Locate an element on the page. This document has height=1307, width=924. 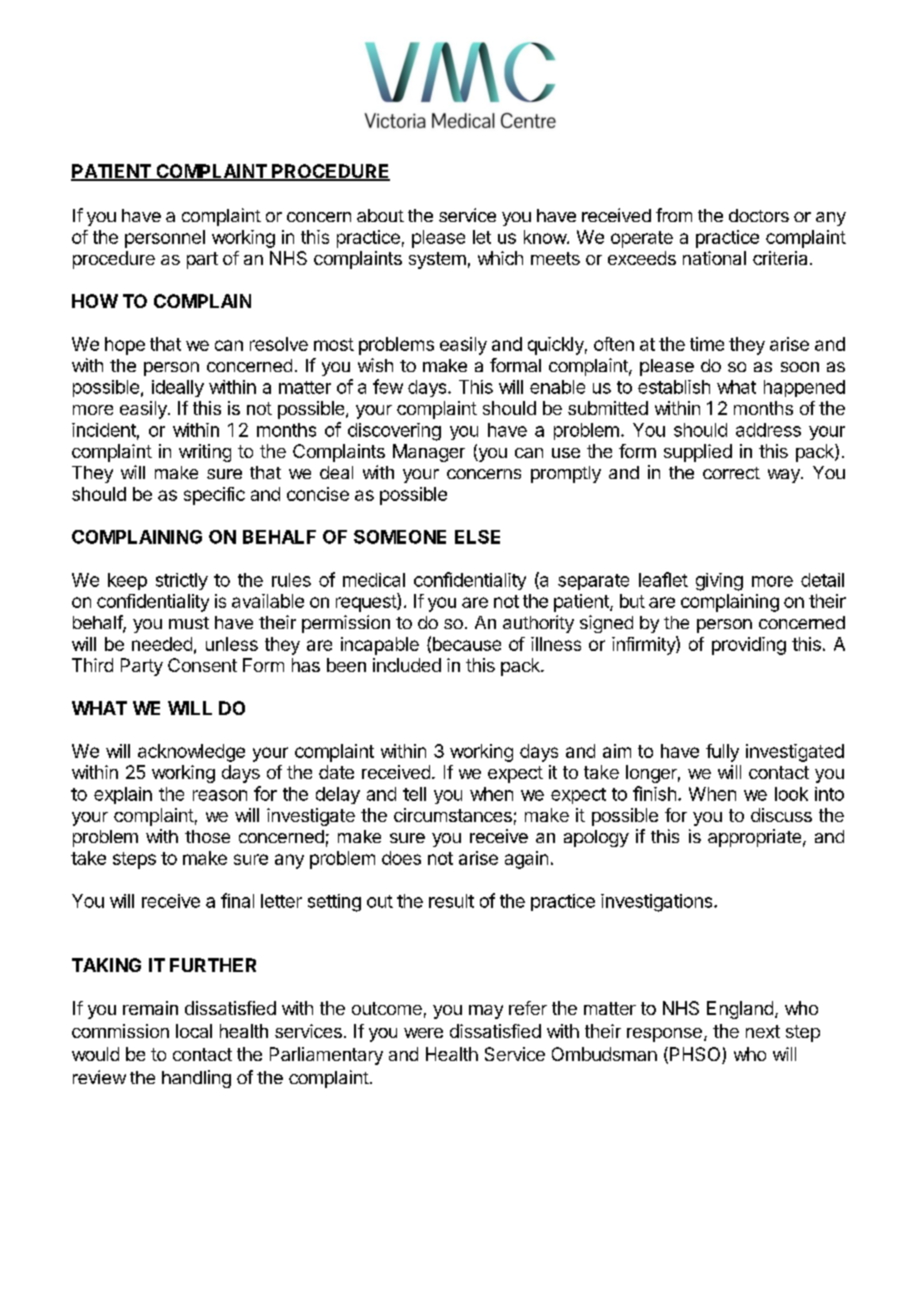
providing is located at coordinates (749, 646).
